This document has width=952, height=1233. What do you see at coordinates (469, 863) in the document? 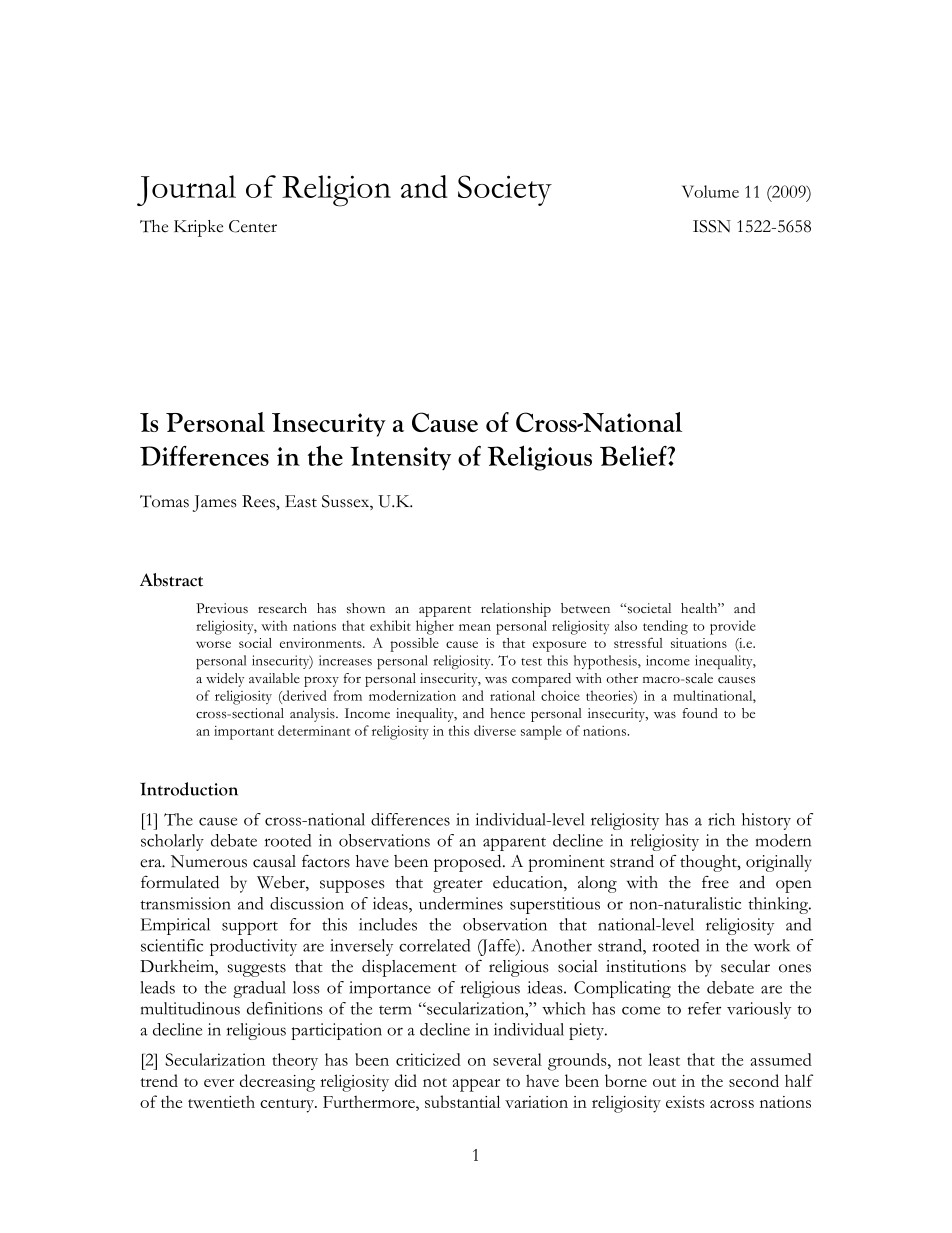
I see `proposed` at bounding box center [469, 863].
